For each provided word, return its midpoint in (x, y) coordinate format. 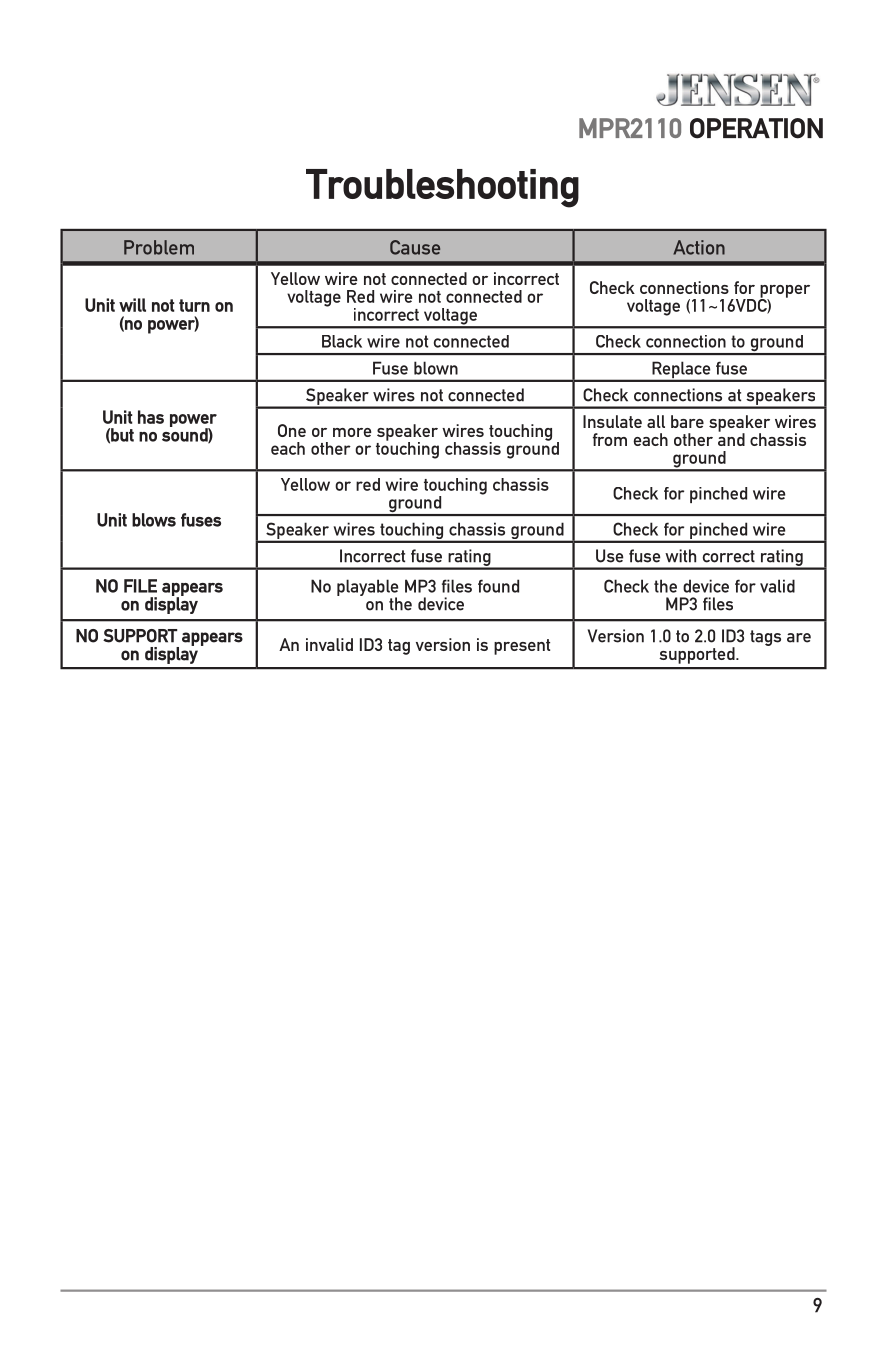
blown (436, 368)
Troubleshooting (442, 188)
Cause (415, 247)
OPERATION (756, 128)
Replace (681, 371)
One (292, 430)
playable (367, 589)
